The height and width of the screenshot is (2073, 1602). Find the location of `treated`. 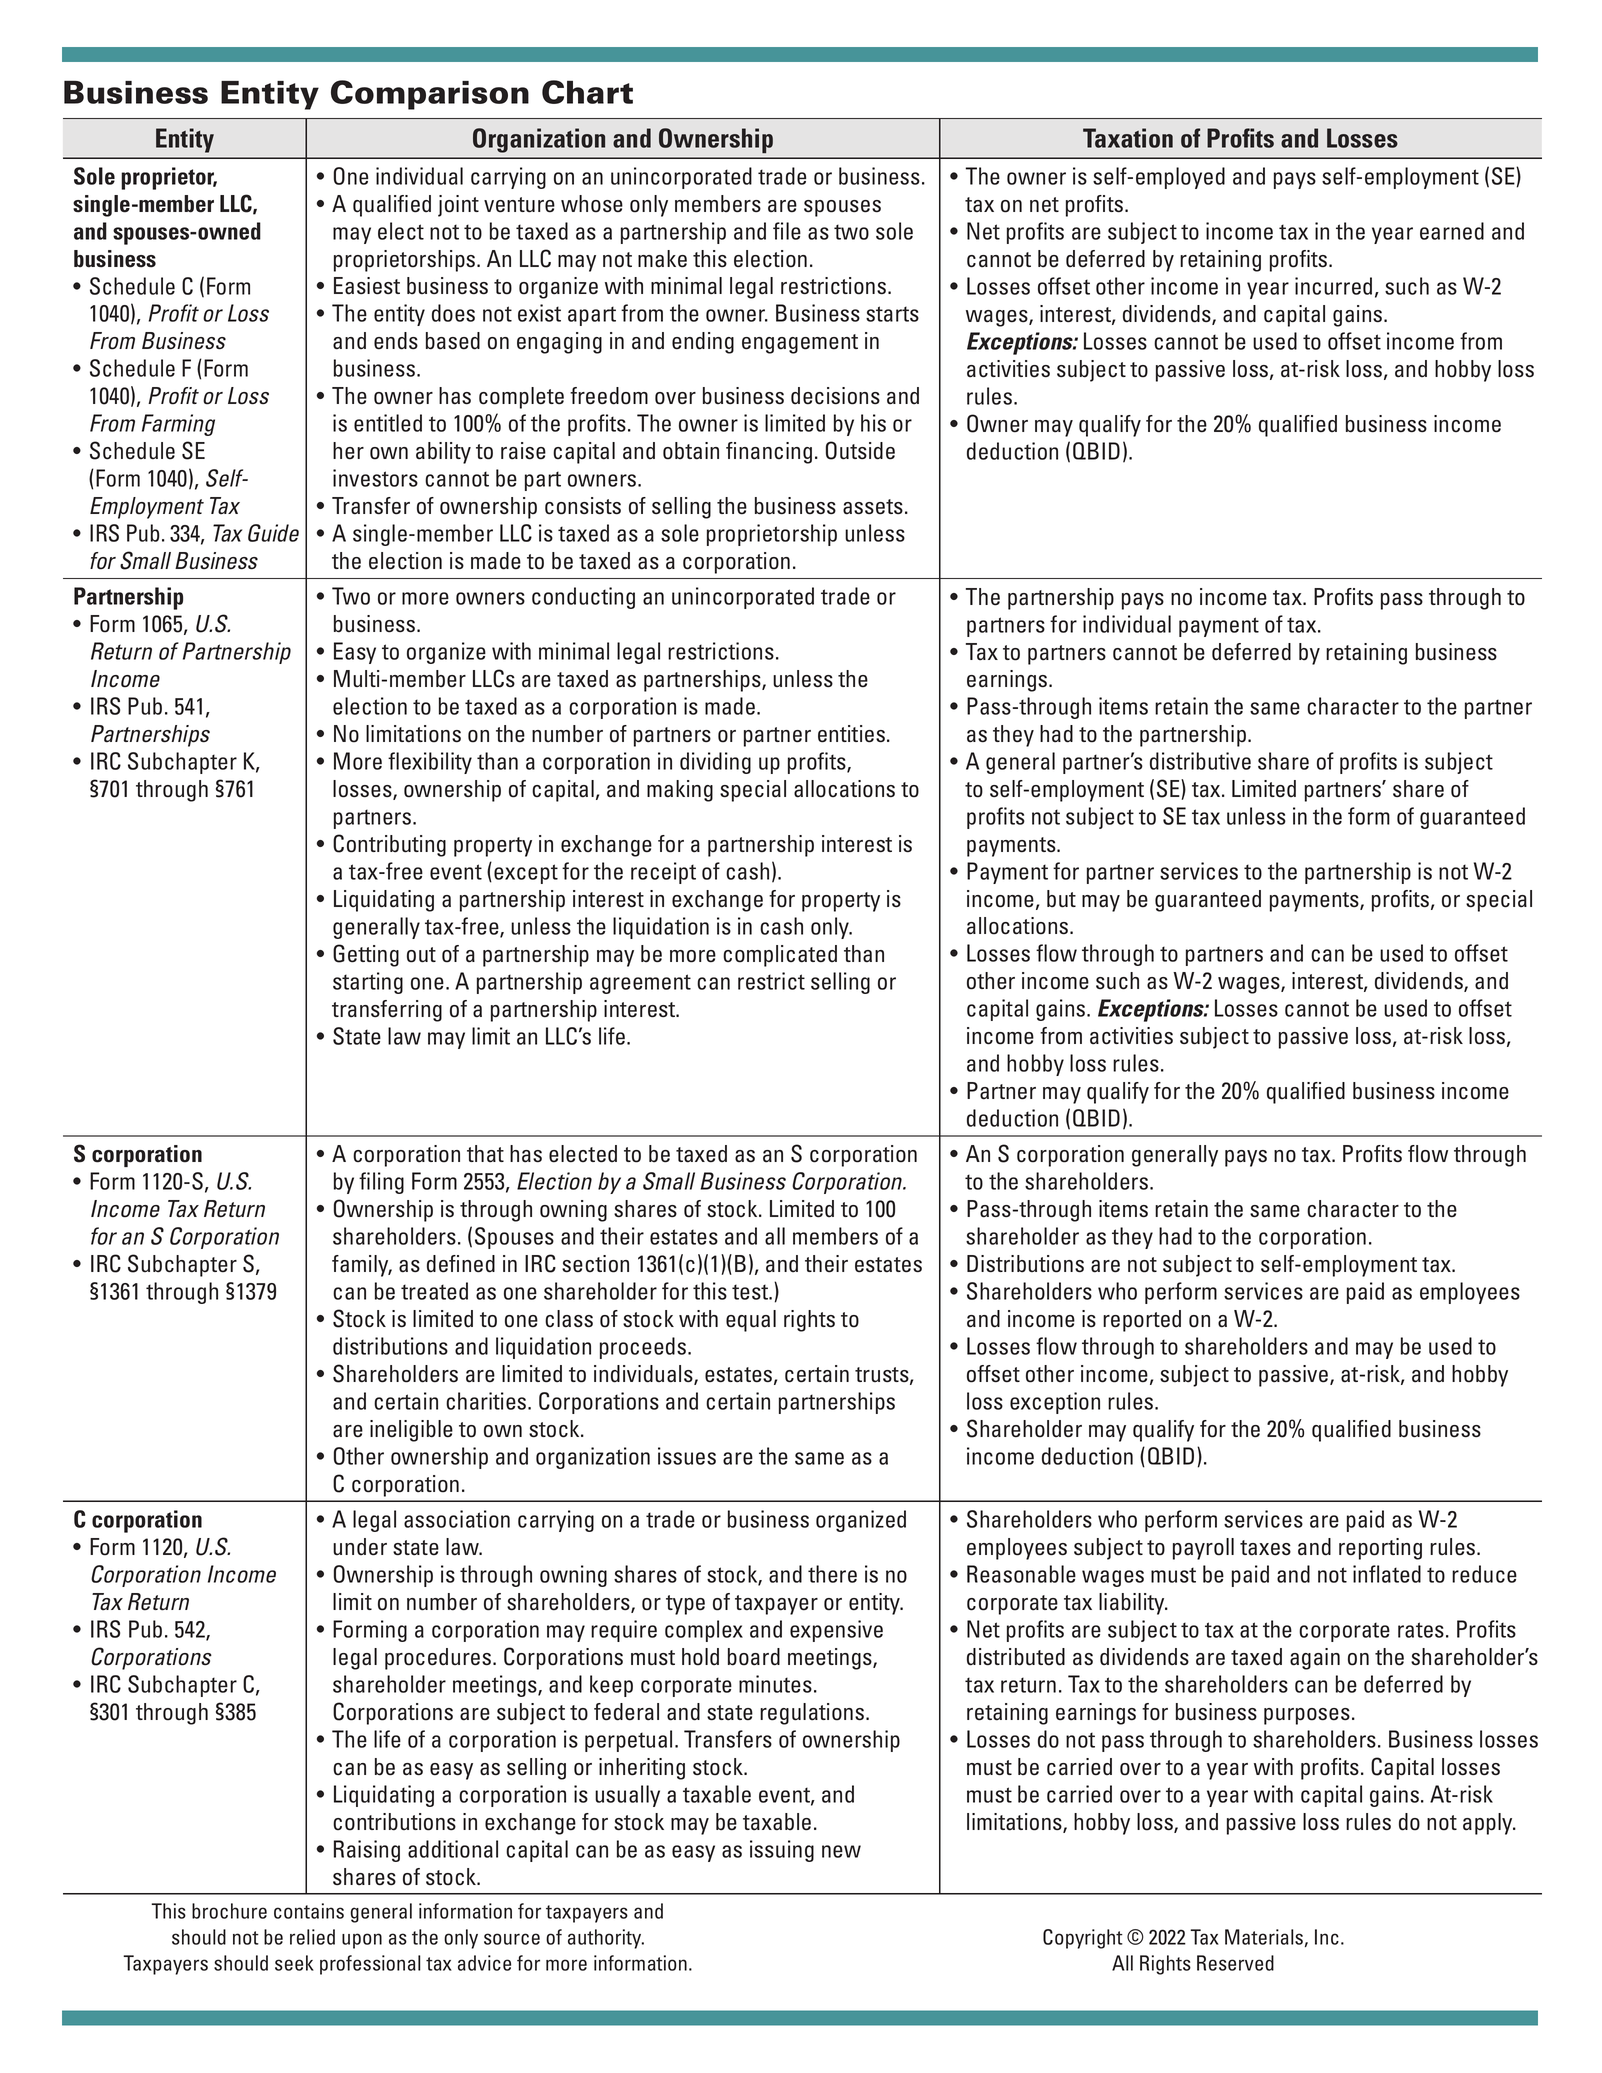

treated is located at coordinates (434, 1291).
